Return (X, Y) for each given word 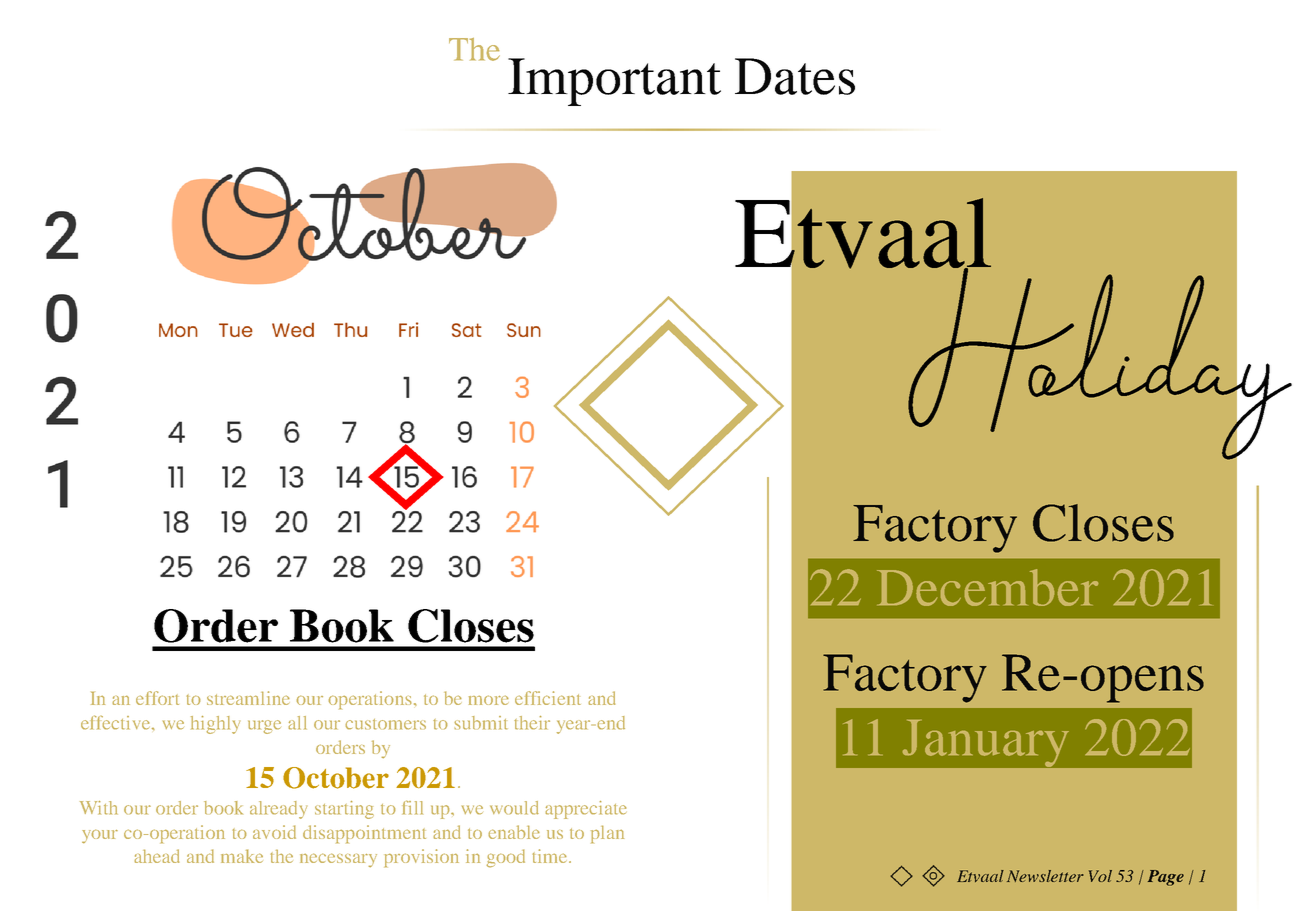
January (987, 743)
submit (480, 723)
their (532, 723)
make (242, 856)
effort (157, 698)
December (987, 587)
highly (215, 725)
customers (385, 724)
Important (614, 82)
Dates (795, 76)
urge (264, 727)
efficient (548, 698)
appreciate (586, 810)
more (489, 700)
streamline (248, 698)
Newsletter (1045, 876)
